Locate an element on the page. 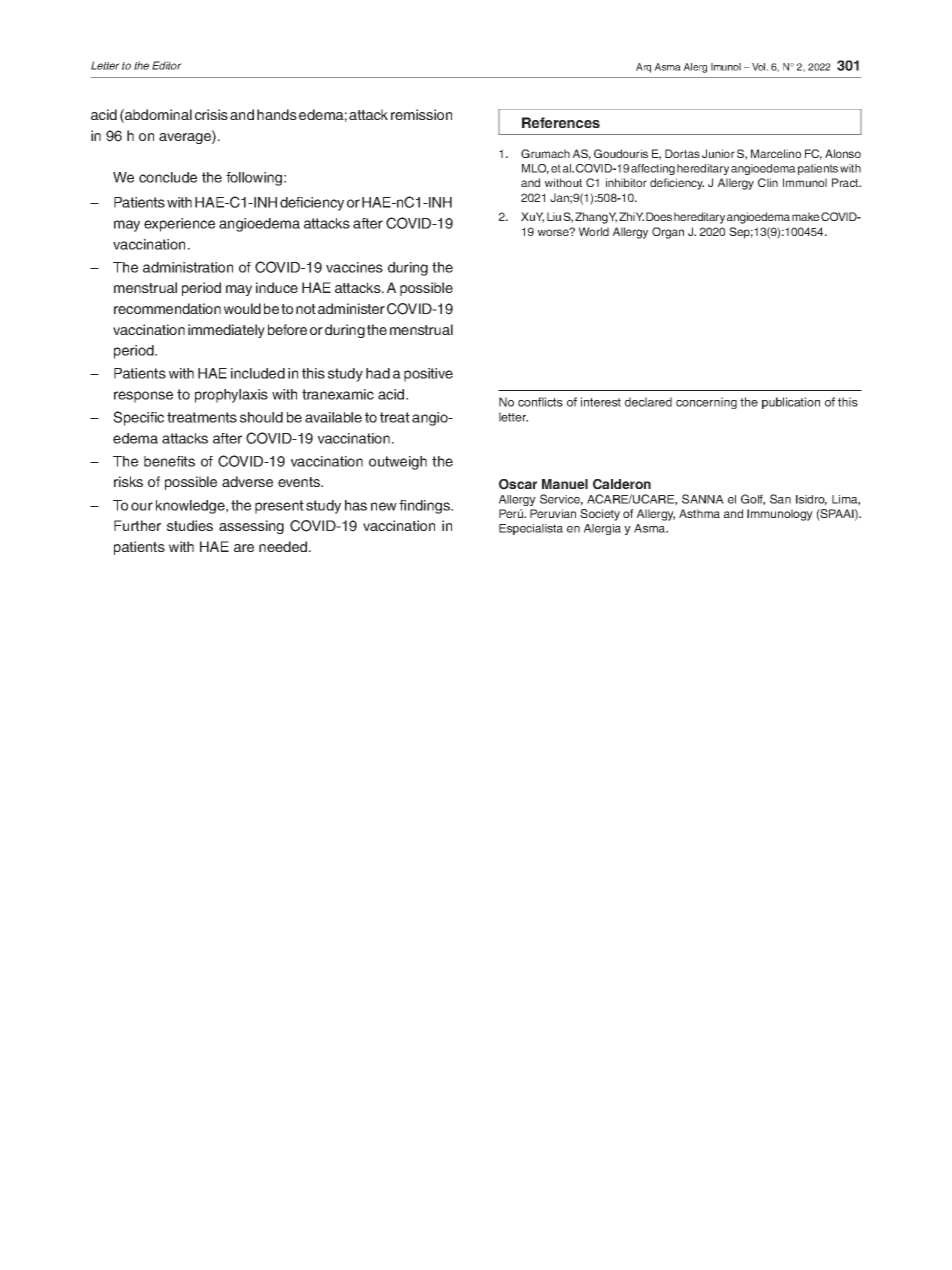 This document has height=1270, width=952. Clin is located at coordinates (768, 182).
